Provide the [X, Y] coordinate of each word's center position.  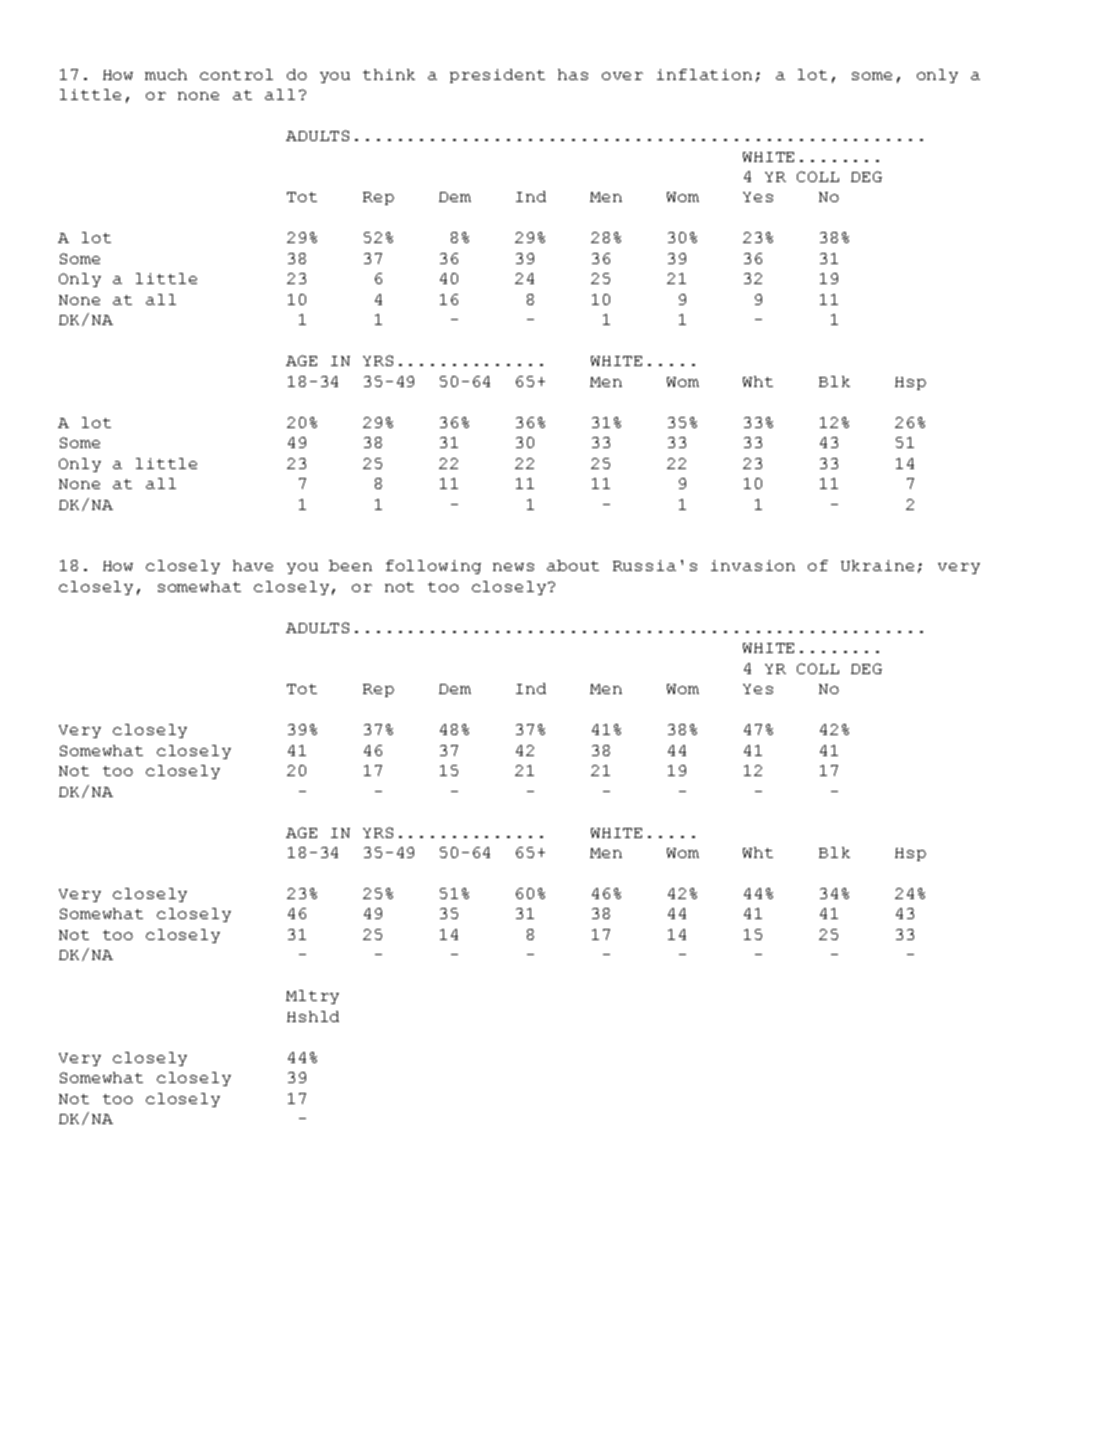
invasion [753, 565]
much [166, 74]
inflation [704, 74]
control [236, 74]
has [573, 74]
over [622, 76]
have [253, 565]
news [513, 567]
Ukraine [877, 565]
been [350, 565]
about [573, 565]
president [497, 76]
